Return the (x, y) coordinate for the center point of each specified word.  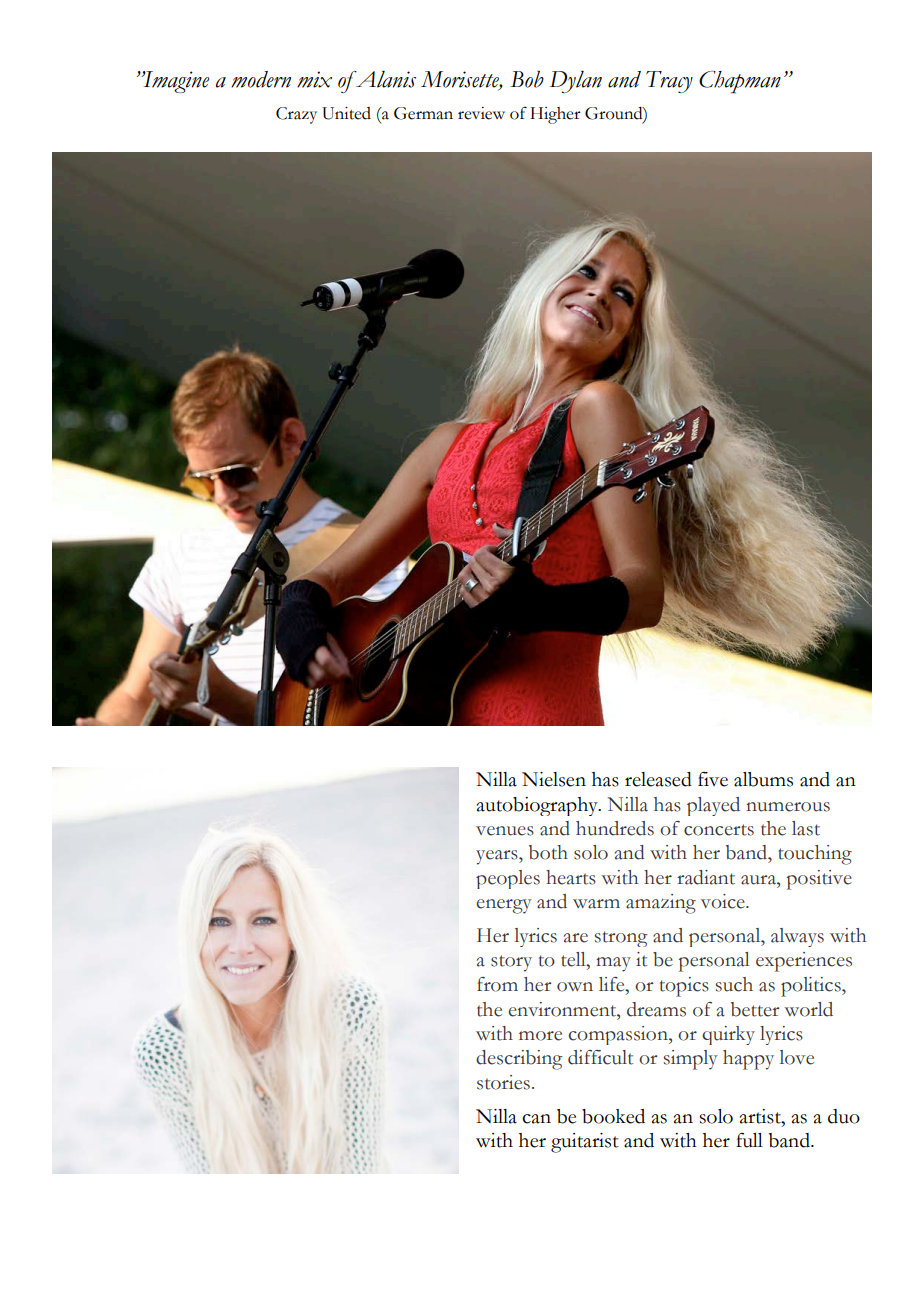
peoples (508, 879)
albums (763, 779)
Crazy (296, 115)
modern (261, 79)
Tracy (669, 82)
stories (503, 1082)
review (481, 113)
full (749, 1140)
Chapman (740, 82)
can (536, 1119)
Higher (555, 115)
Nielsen (554, 779)
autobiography (538, 806)
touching (815, 855)
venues (505, 831)
